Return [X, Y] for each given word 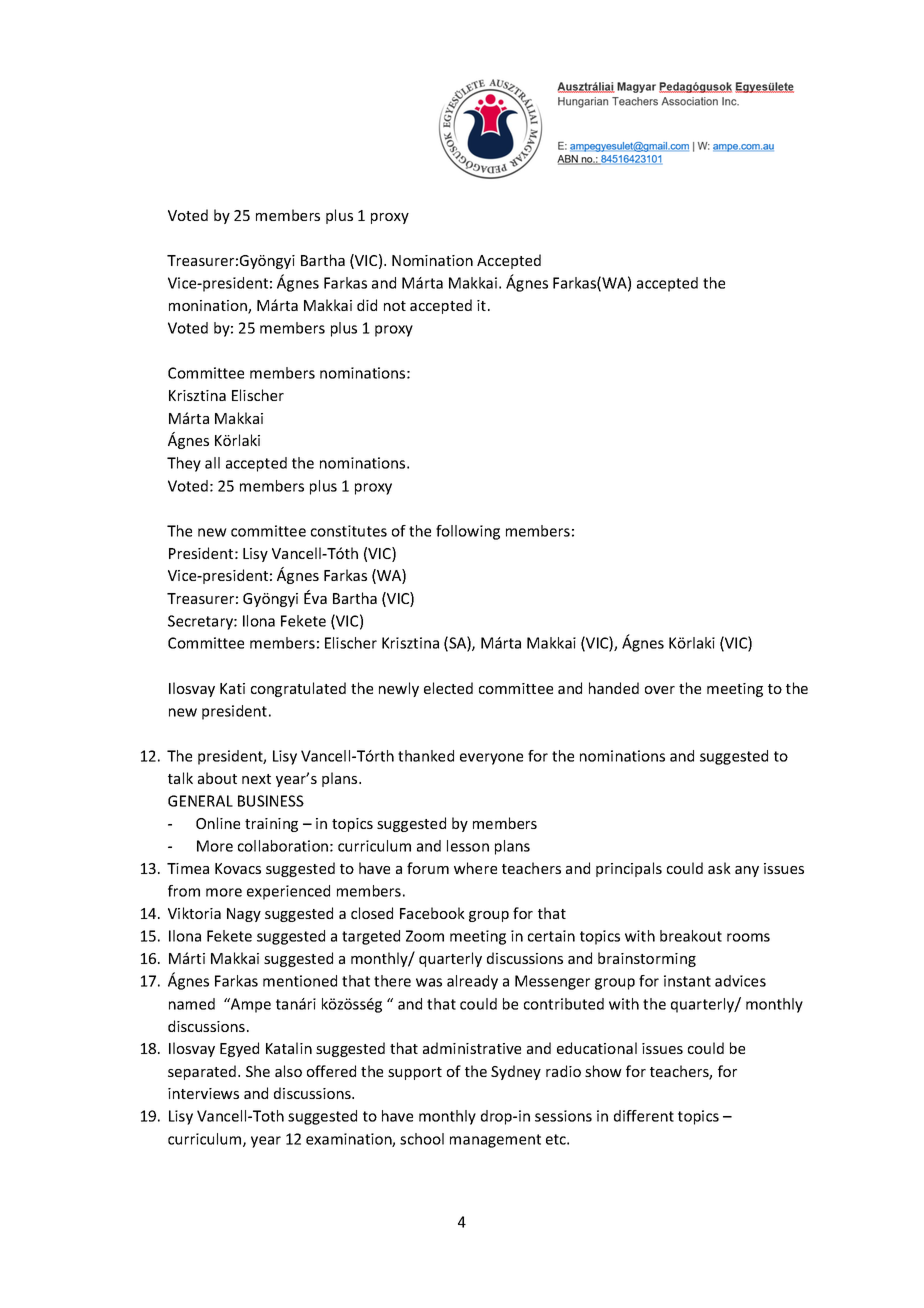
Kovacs [238, 868]
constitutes [349, 531]
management [495, 1141]
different [644, 1116]
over [660, 690]
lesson [468, 846]
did [367, 305]
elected [448, 688]
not [395, 306]
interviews [203, 1093]
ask [719, 868]
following [468, 532]
